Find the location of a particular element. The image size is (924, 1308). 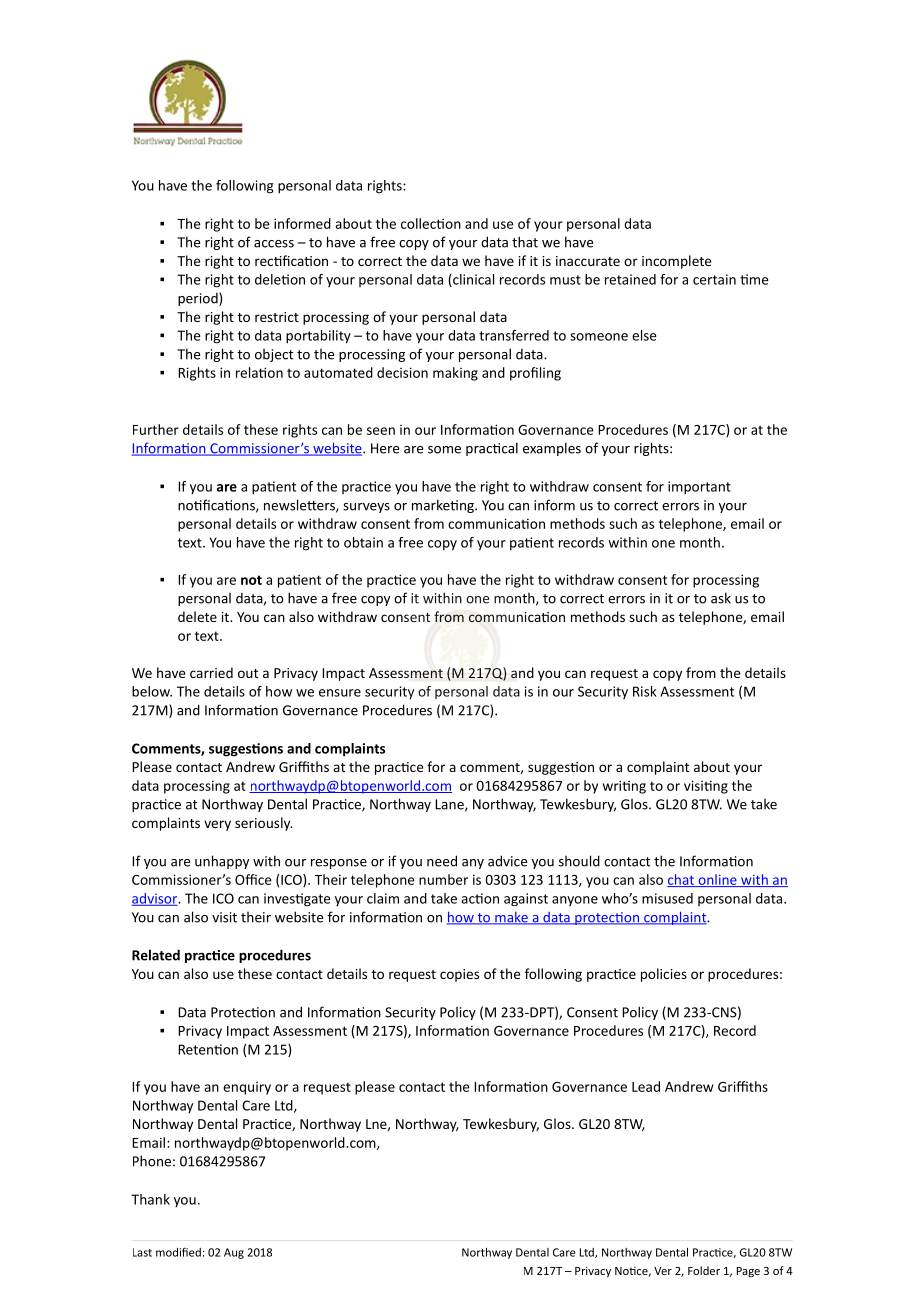

clinical is located at coordinates (472, 280).
